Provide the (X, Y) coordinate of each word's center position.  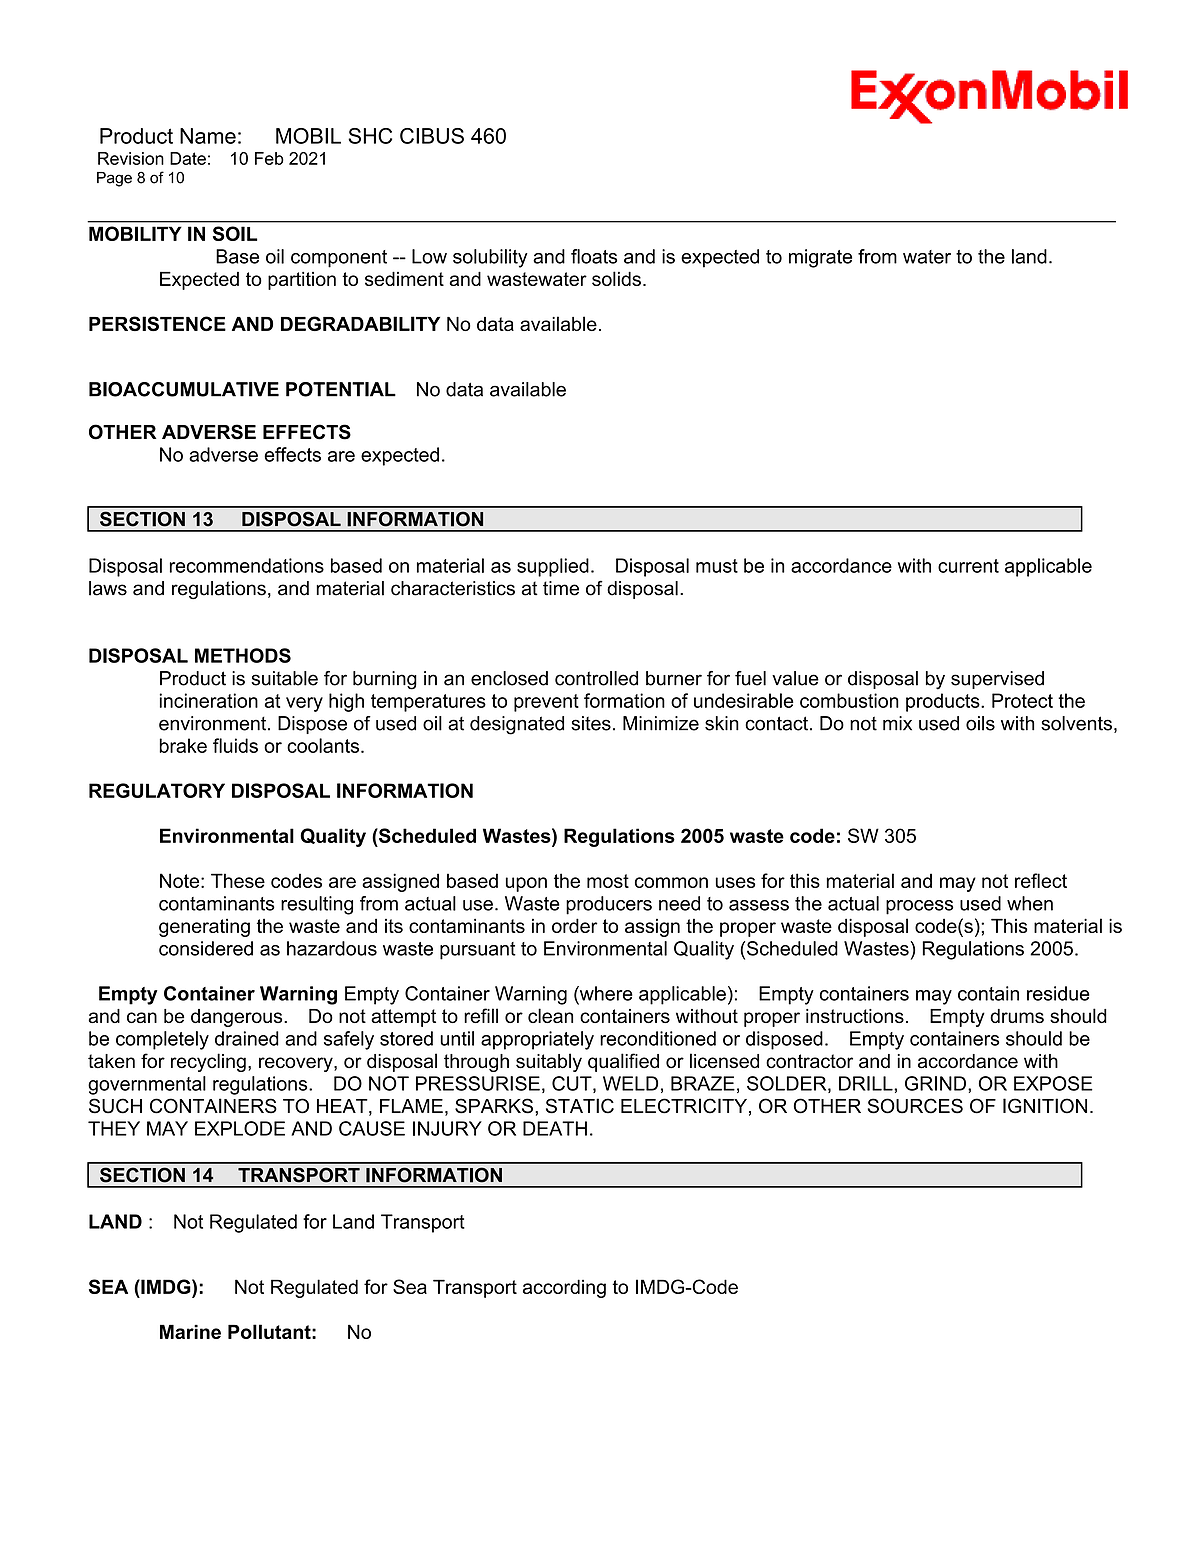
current (968, 566)
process (919, 907)
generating (204, 928)
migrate (820, 258)
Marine (190, 1331)
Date (188, 158)
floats (594, 256)
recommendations (247, 565)
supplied (553, 567)
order (575, 925)
